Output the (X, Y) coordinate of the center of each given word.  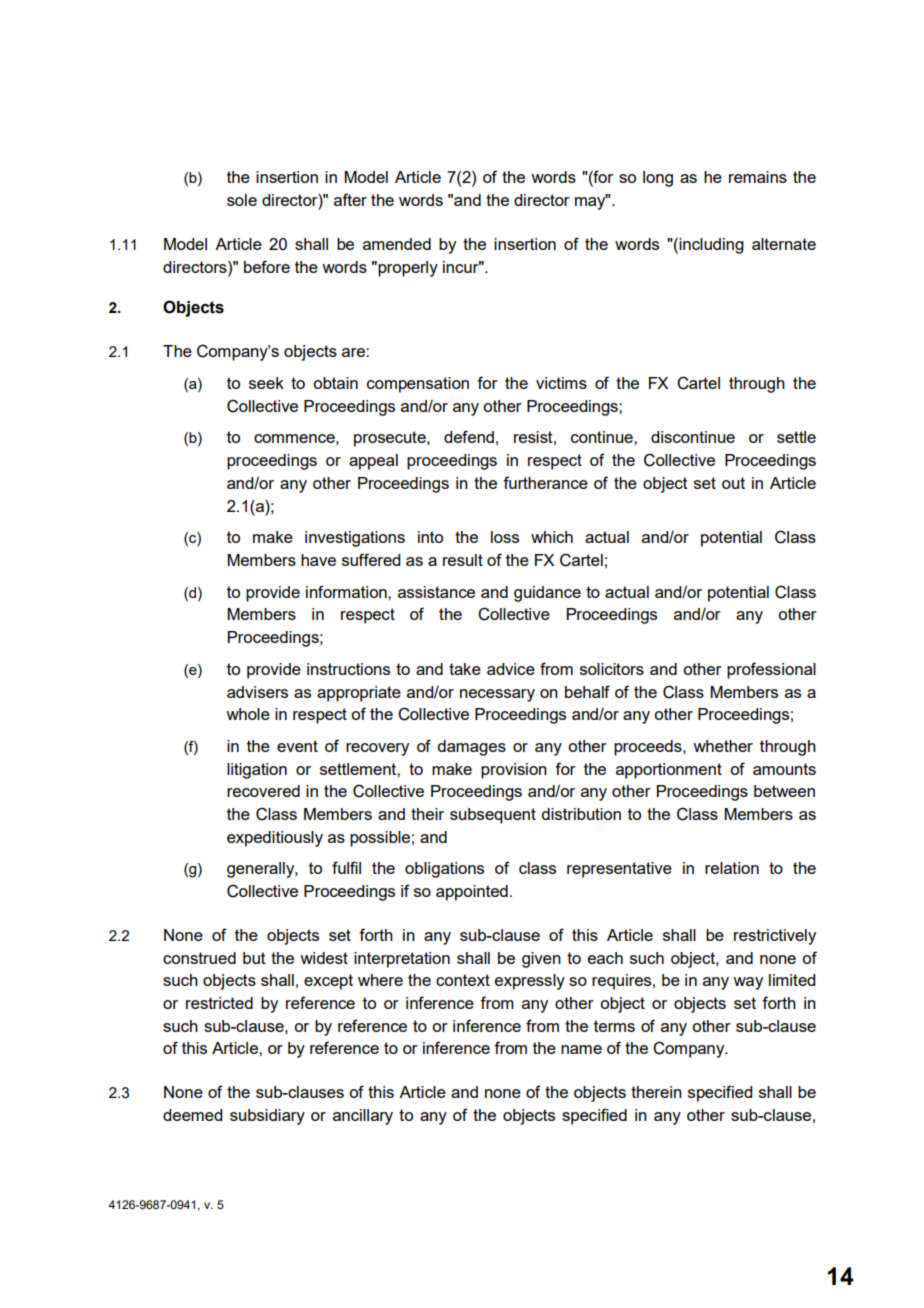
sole (242, 200)
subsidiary (267, 1117)
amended (397, 244)
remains (758, 177)
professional (771, 670)
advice (511, 669)
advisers (257, 692)
